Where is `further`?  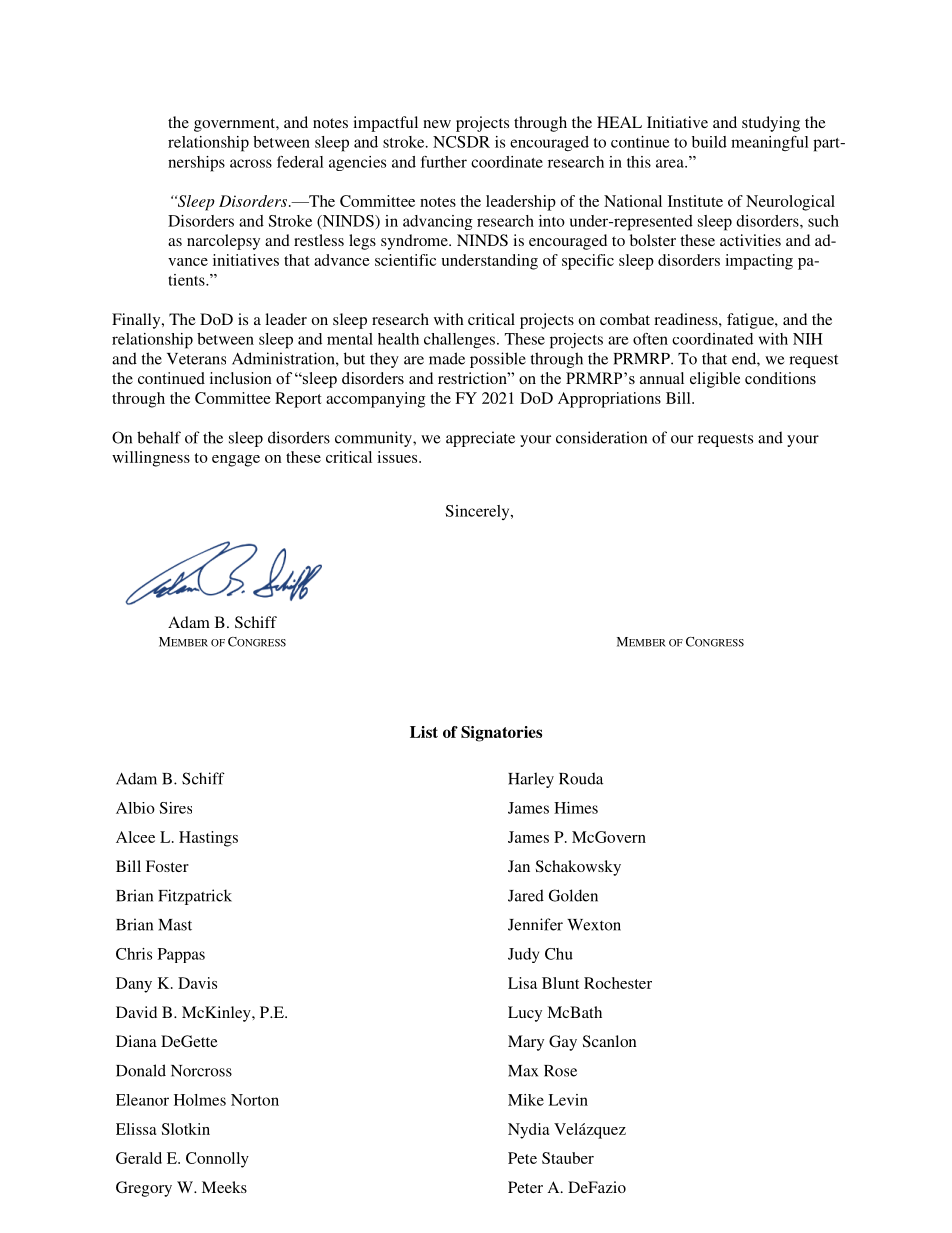 further is located at coordinates (444, 162).
